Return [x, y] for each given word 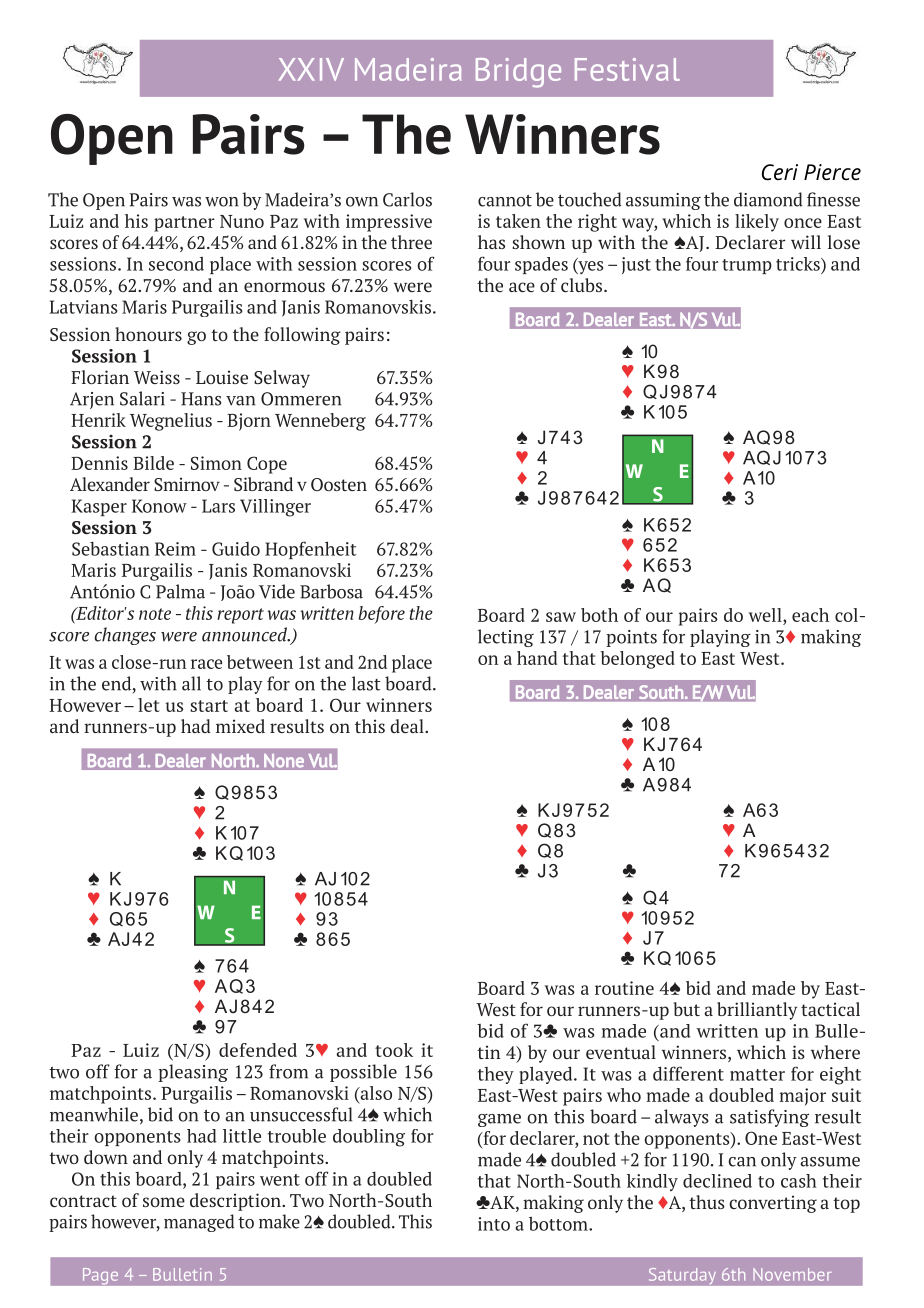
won [221, 202]
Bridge [518, 73]
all [191, 683]
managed [199, 1223]
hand [537, 658]
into [494, 1224]
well [766, 616]
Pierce [832, 172]
